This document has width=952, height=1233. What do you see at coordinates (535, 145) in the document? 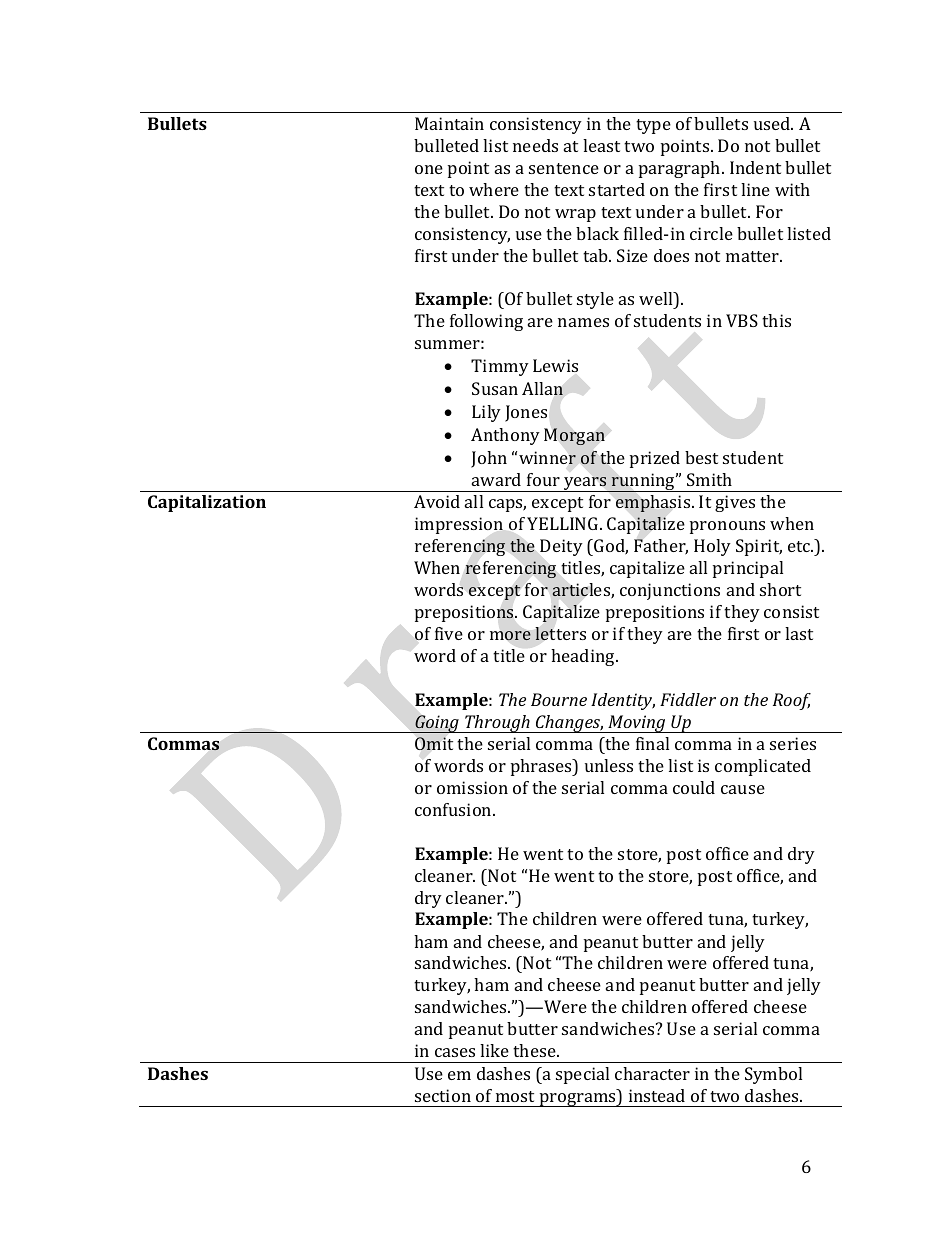
I see `needs` at bounding box center [535, 145].
